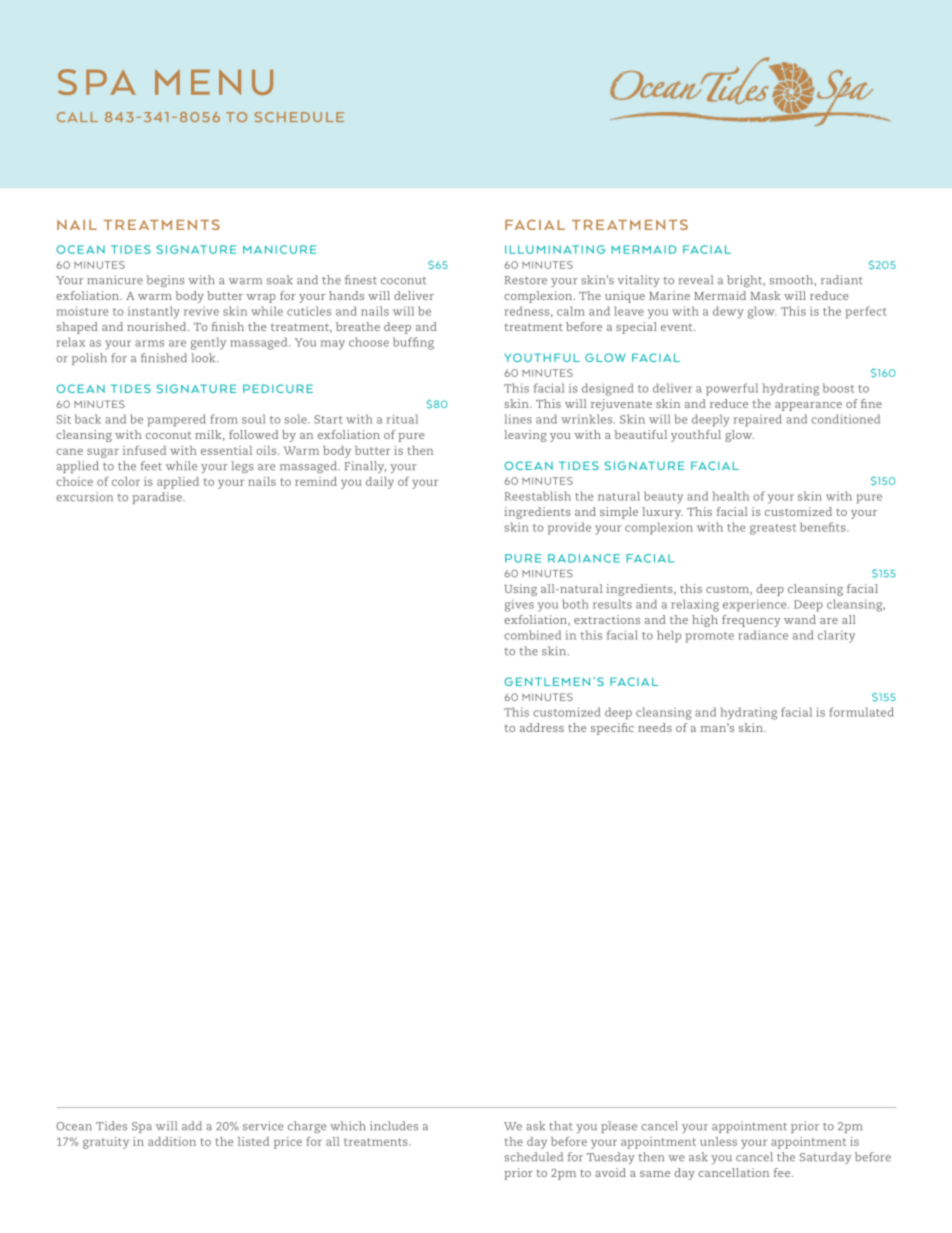 This screenshot has width=952, height=1233. Describe the element at coordinates (519, 605) in the screenshot. I see `gives` at that location.
